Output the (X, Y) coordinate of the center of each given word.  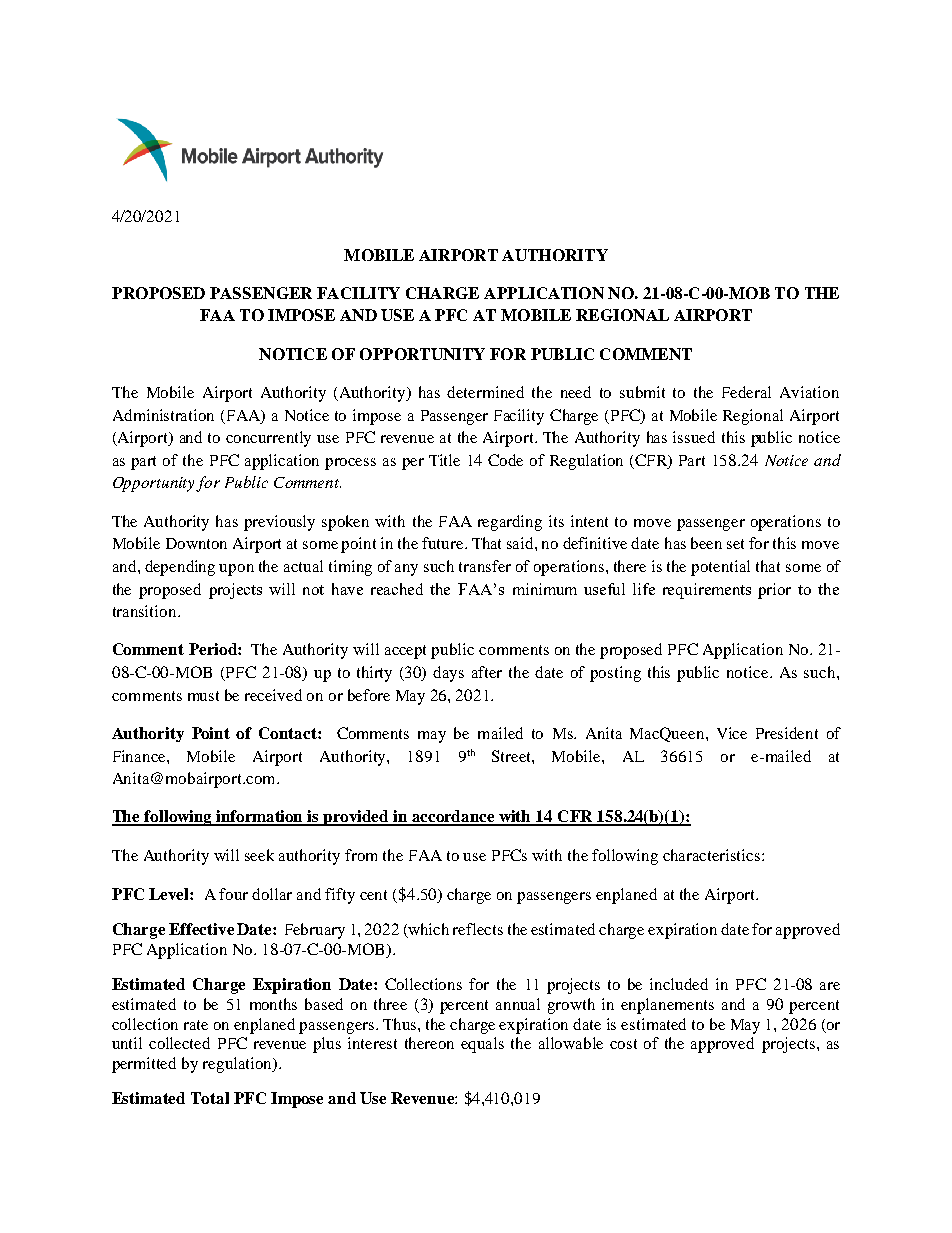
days (448, 674)
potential (720, 568)
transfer (485, 566)
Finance (140, 756)
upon (236, 570)
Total (210, 1098)
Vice (732, 733)
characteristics (713, 855)
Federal (746, 392)
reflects (478, 929)
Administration (163, 415)
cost (623, 1044)
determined (485, 392)
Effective (201, 929)
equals (482, 1045)
